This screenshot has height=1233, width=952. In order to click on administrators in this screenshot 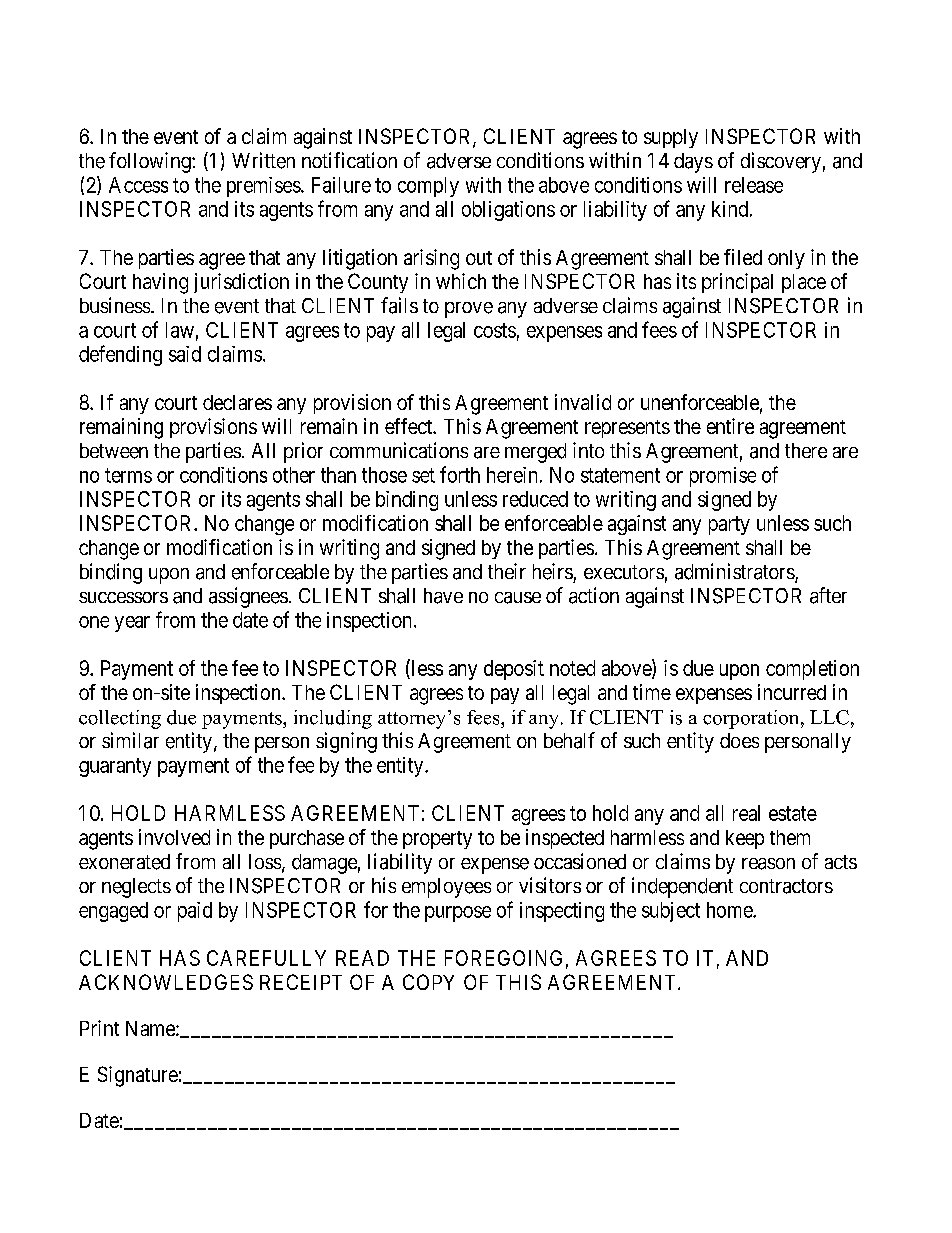, I will do `click(735, 572)`.
